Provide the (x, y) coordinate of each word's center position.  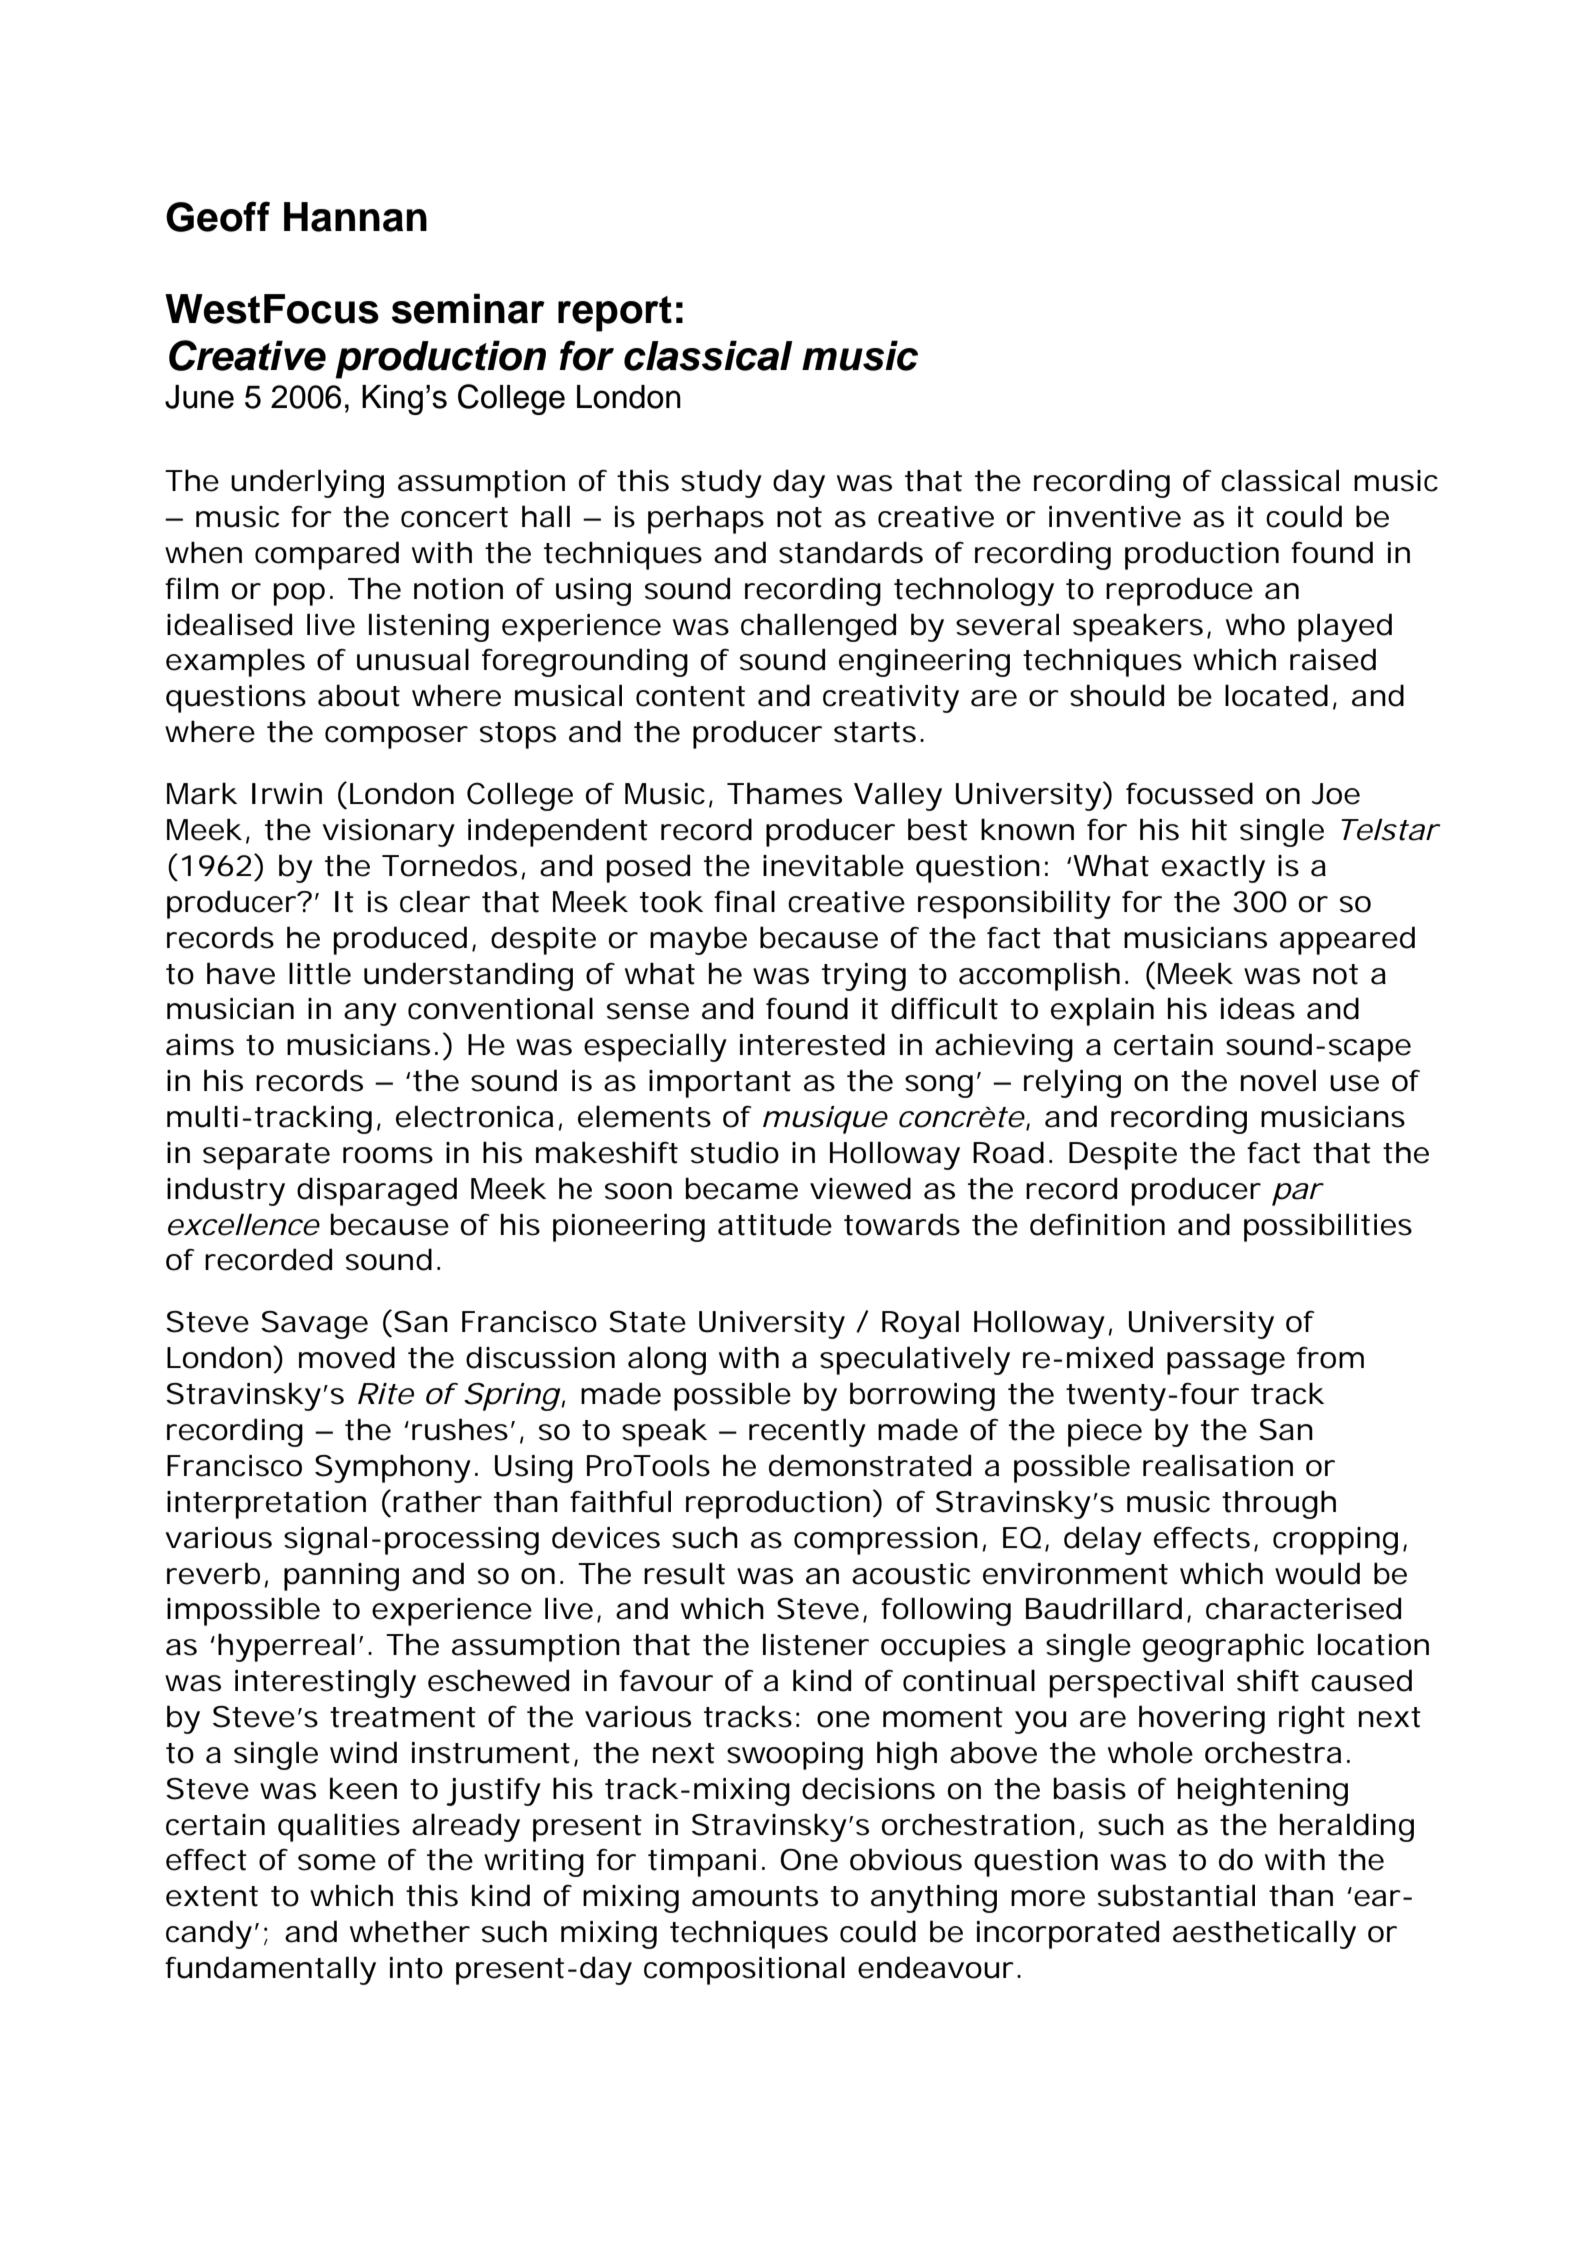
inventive (1115, 517)
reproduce (1179, 591)
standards (851, 552)
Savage (314, 1325)
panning (341, 1577)
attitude (775, 1224)
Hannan (355, 217)
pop (299, 594)
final (744, 901)
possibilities (1328, 1227)
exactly (1213, 868)
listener (816, 1644)
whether (410, 1931)
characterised (1303, 1608)
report (615, 314)
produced (400, 940)
